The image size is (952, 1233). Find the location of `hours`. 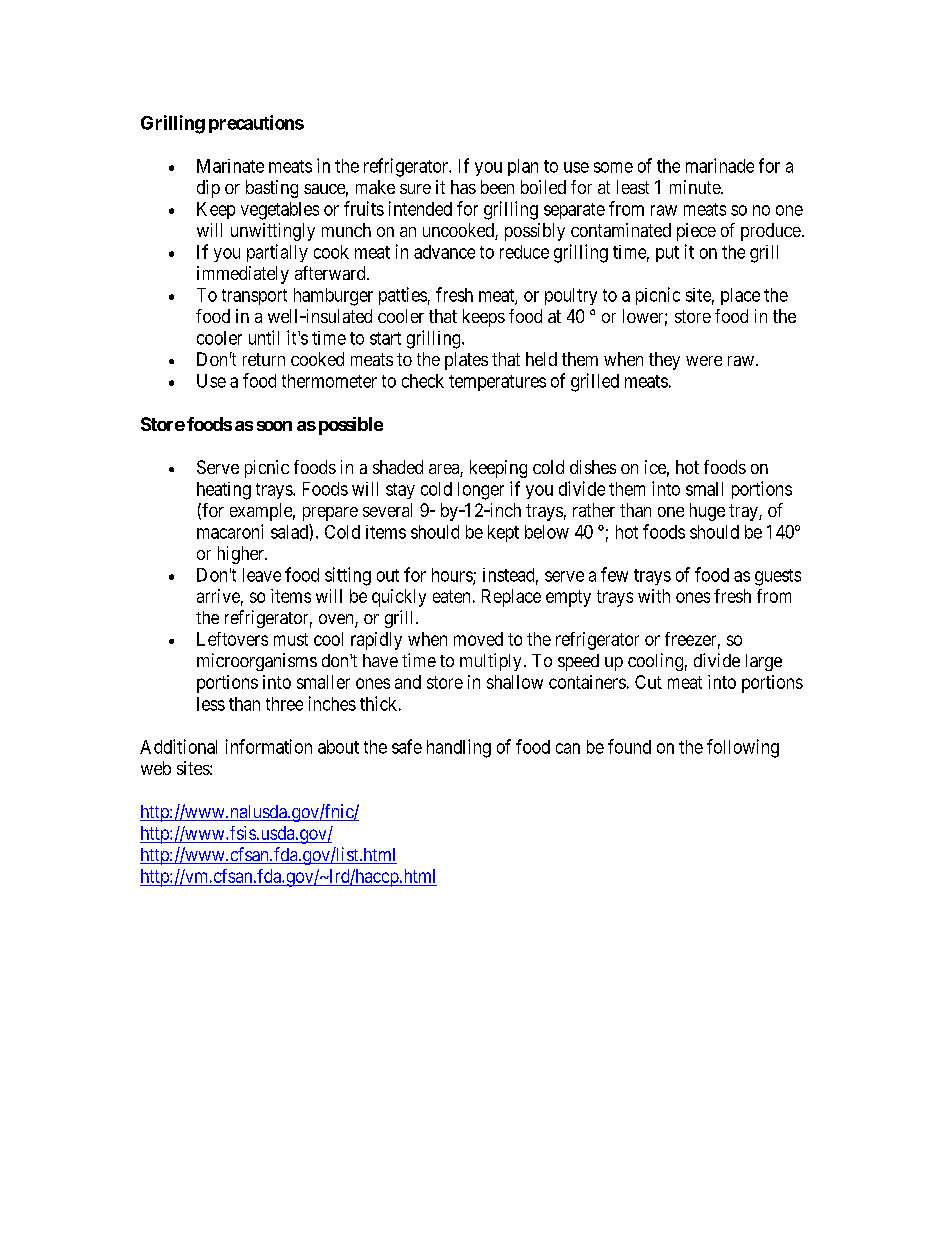

hours is located at coordinates (453, 576).
